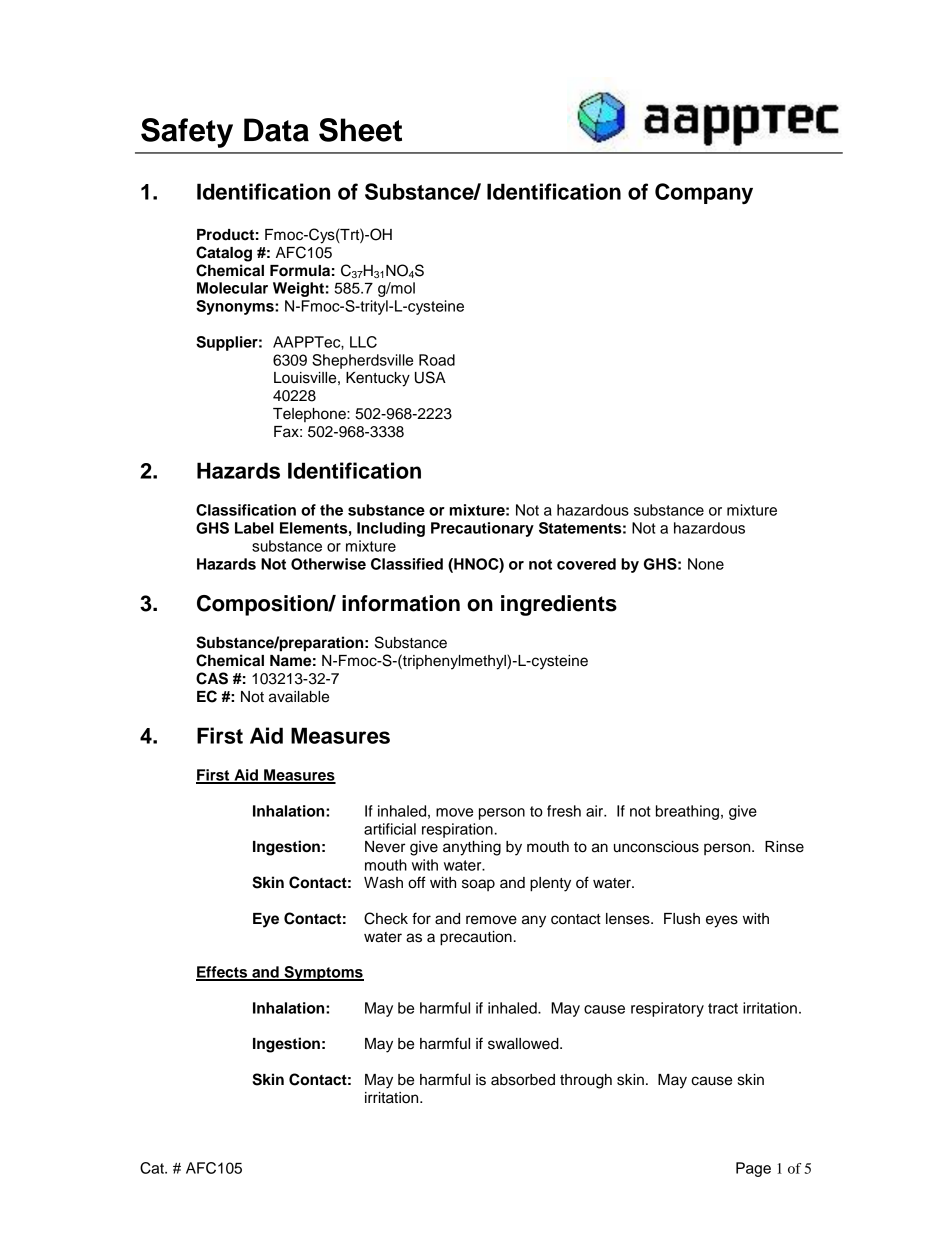 The width and height of the screenshot is (952, 1233). Describe the element at coordinates (299, 697) in the screenshot. I see `available` at that location.
